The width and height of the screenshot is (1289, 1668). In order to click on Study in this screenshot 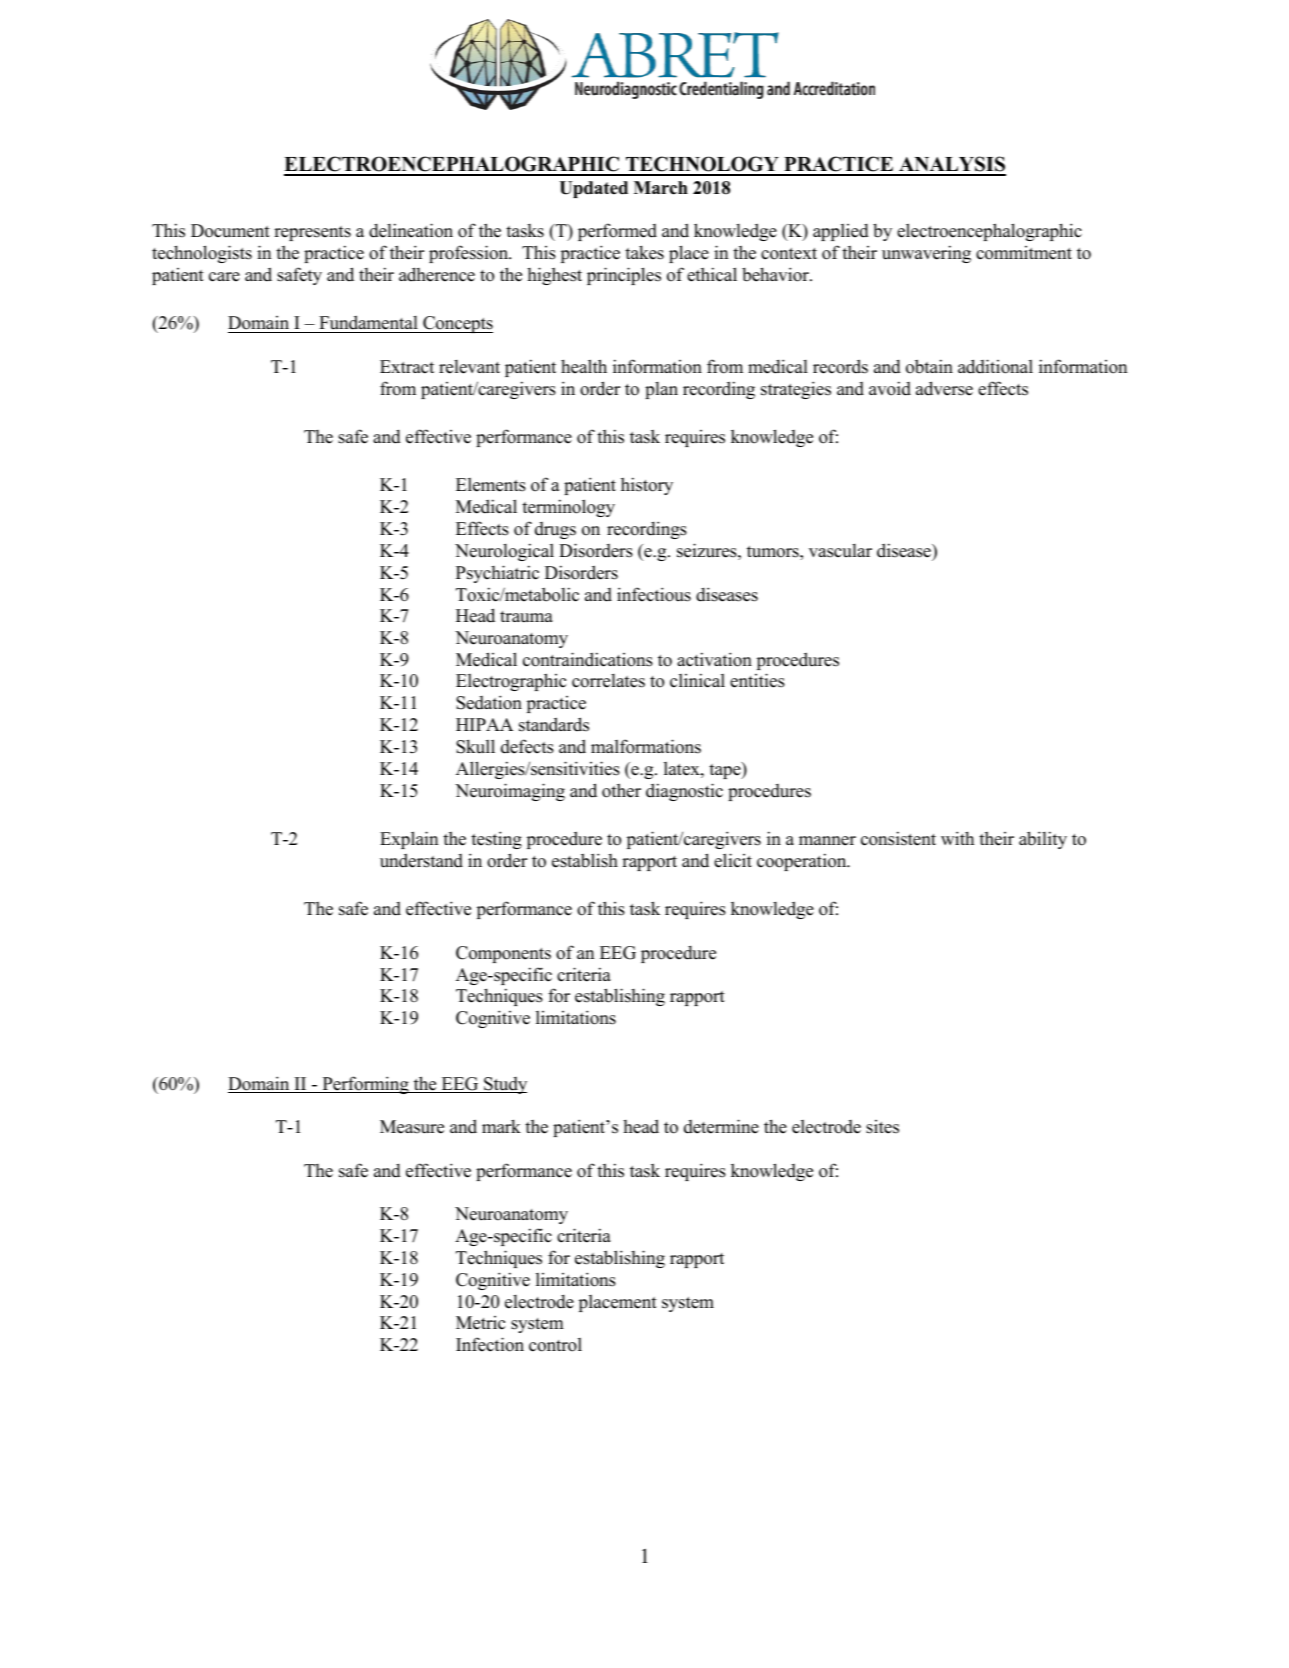, I will do `click(504, 1085)`.
